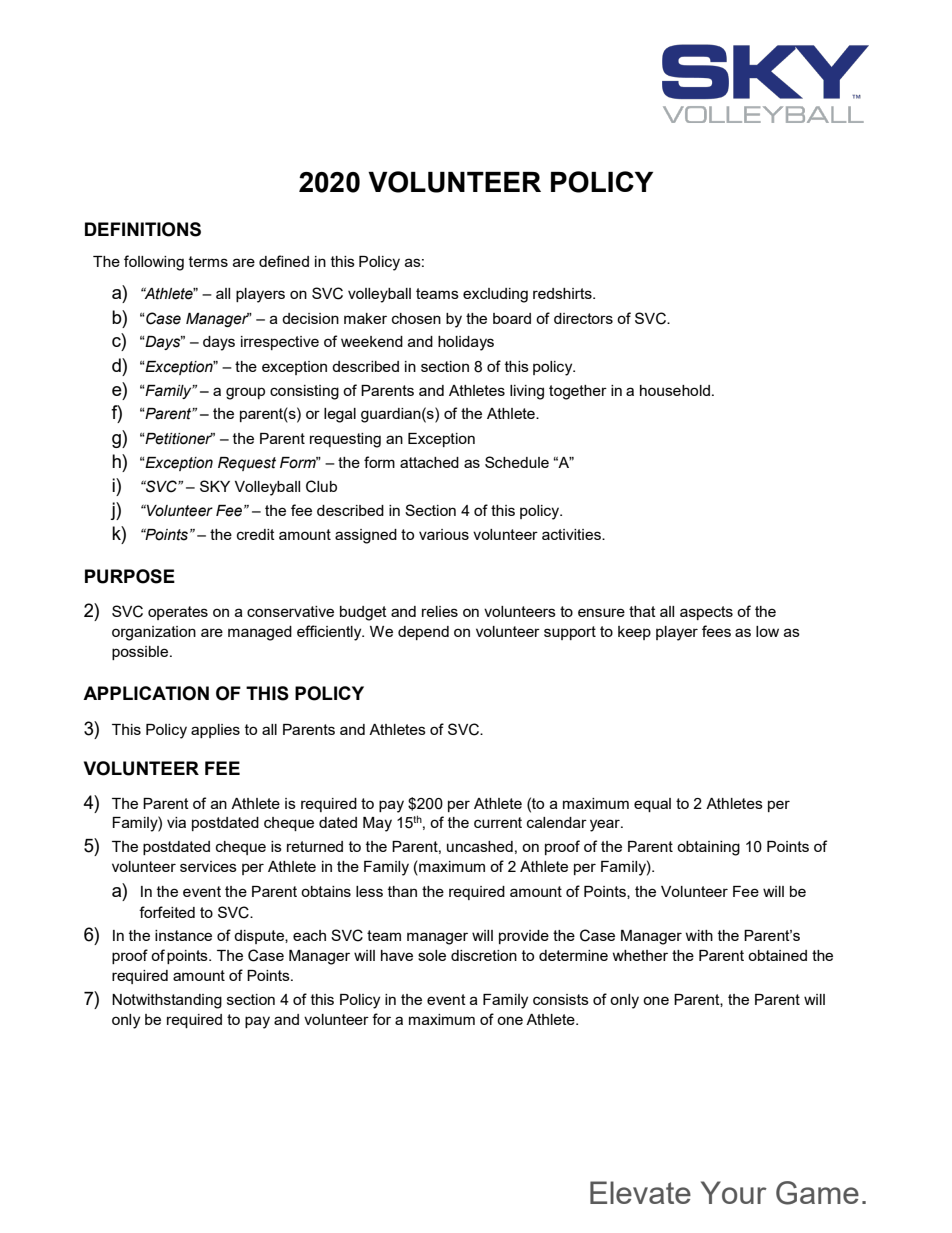  I want to click on depend, so click(423, 633).
